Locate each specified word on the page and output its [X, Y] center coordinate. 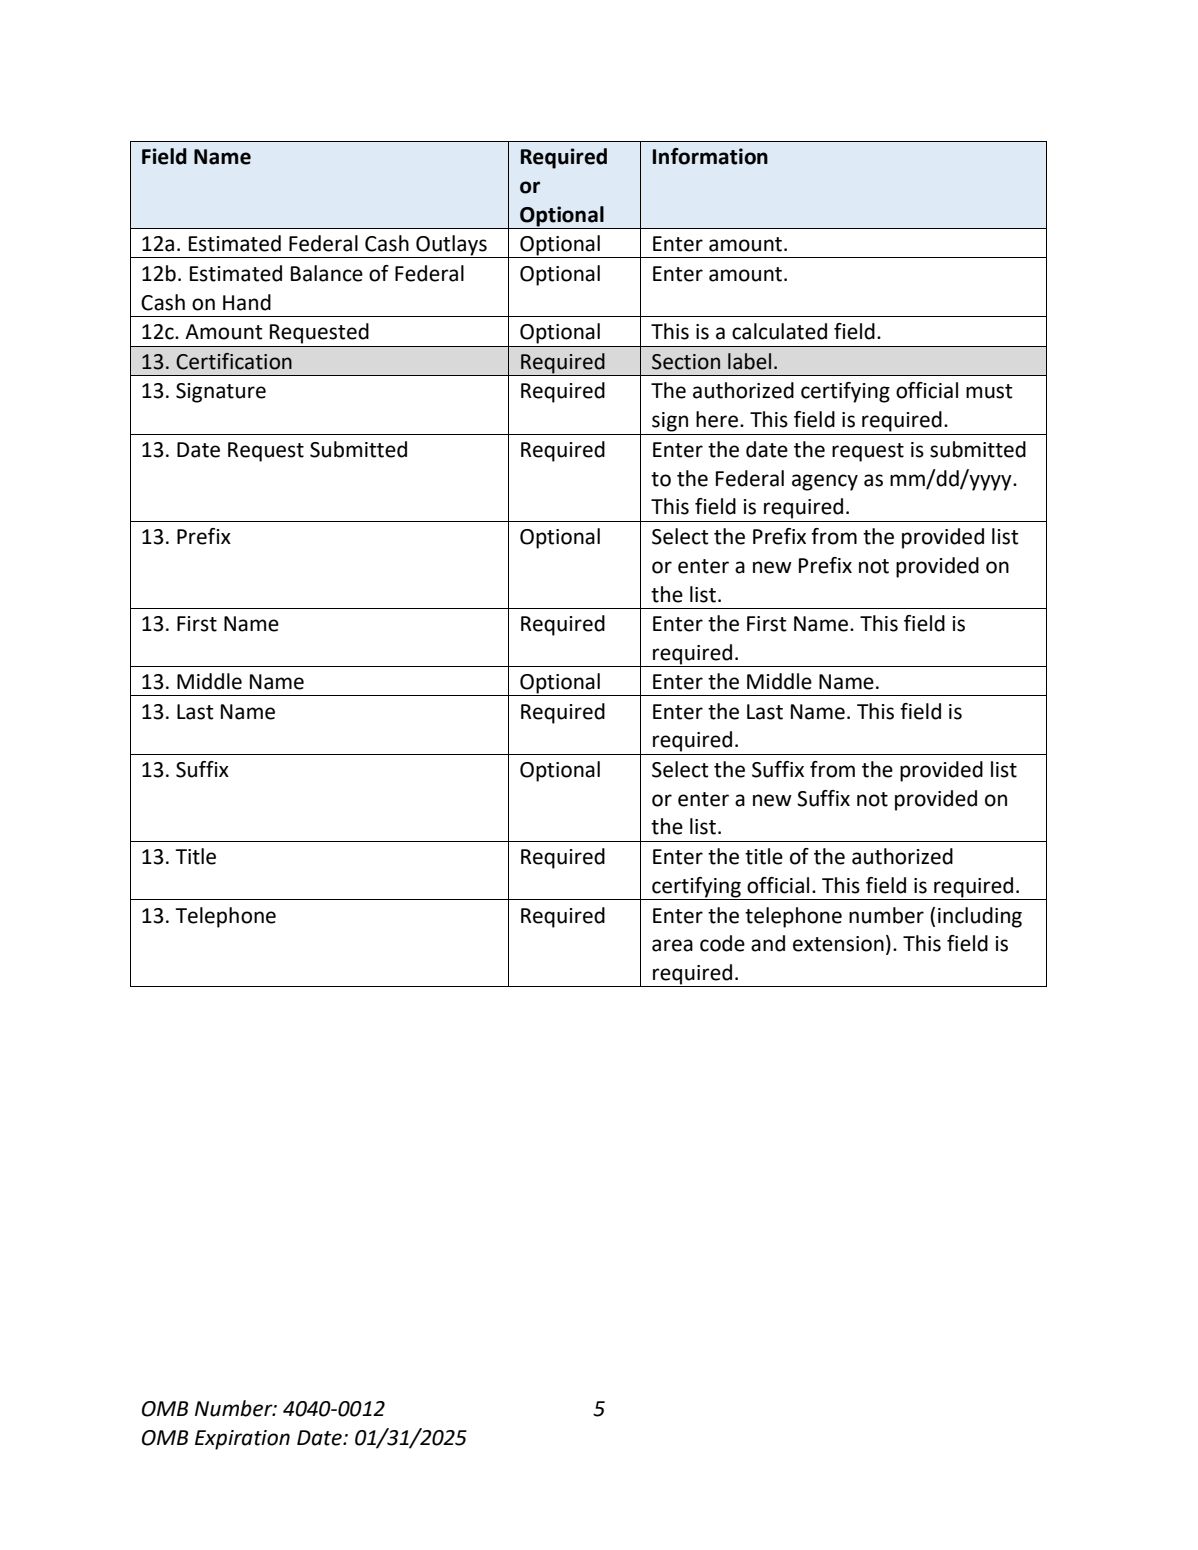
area [672, 945]
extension [838, 944]
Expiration [242, 1440]
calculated [779, 331]
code [722, 943]
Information [710, 156]
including [980, 917]
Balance [327, 273]
